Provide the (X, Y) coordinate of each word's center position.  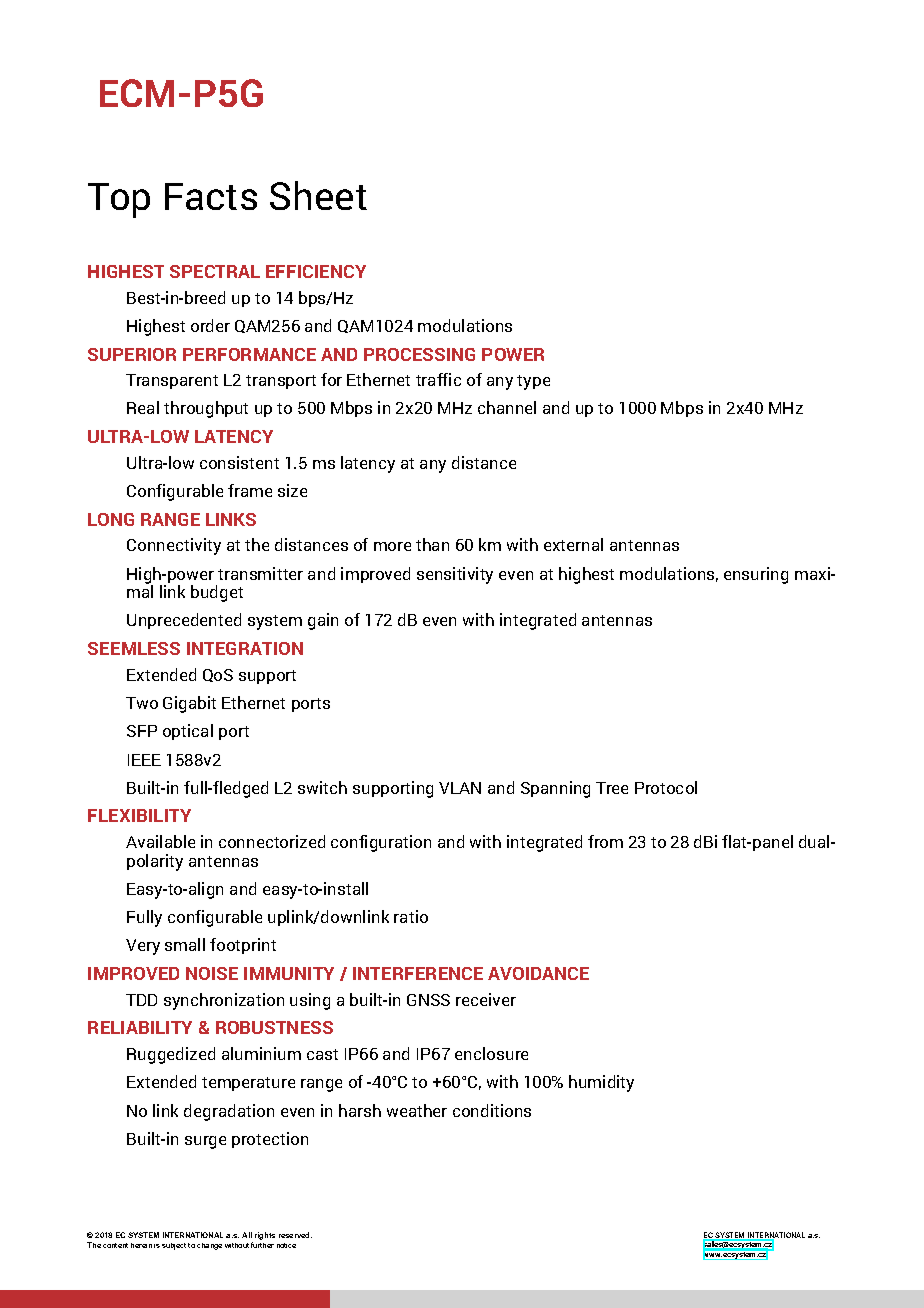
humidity (601, 1083)
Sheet (318, 195)
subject (174, 1246)
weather (417, 1110)
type (533, 382)
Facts (211, 196)
